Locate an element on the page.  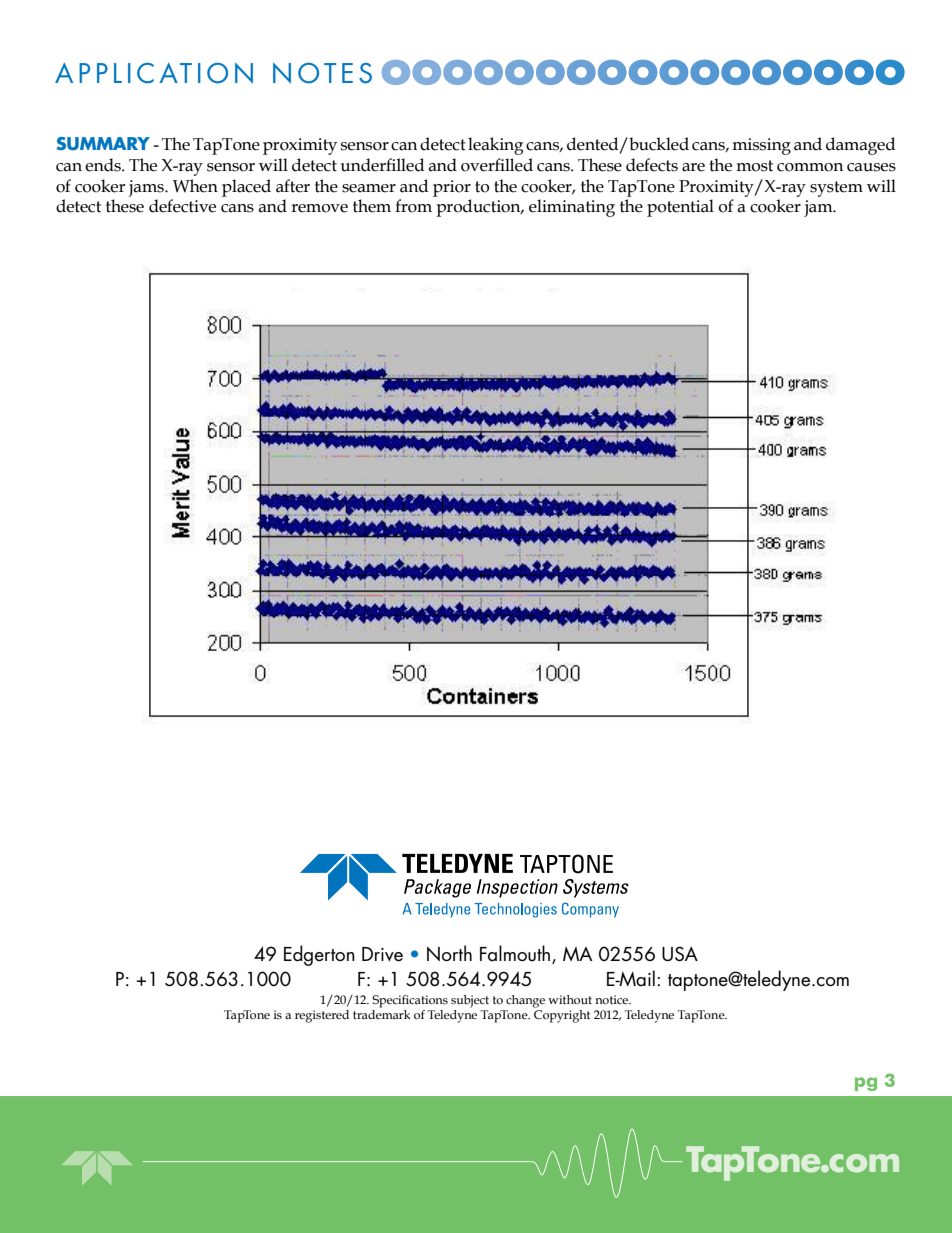
defective is located at coordinates (182, 206).
